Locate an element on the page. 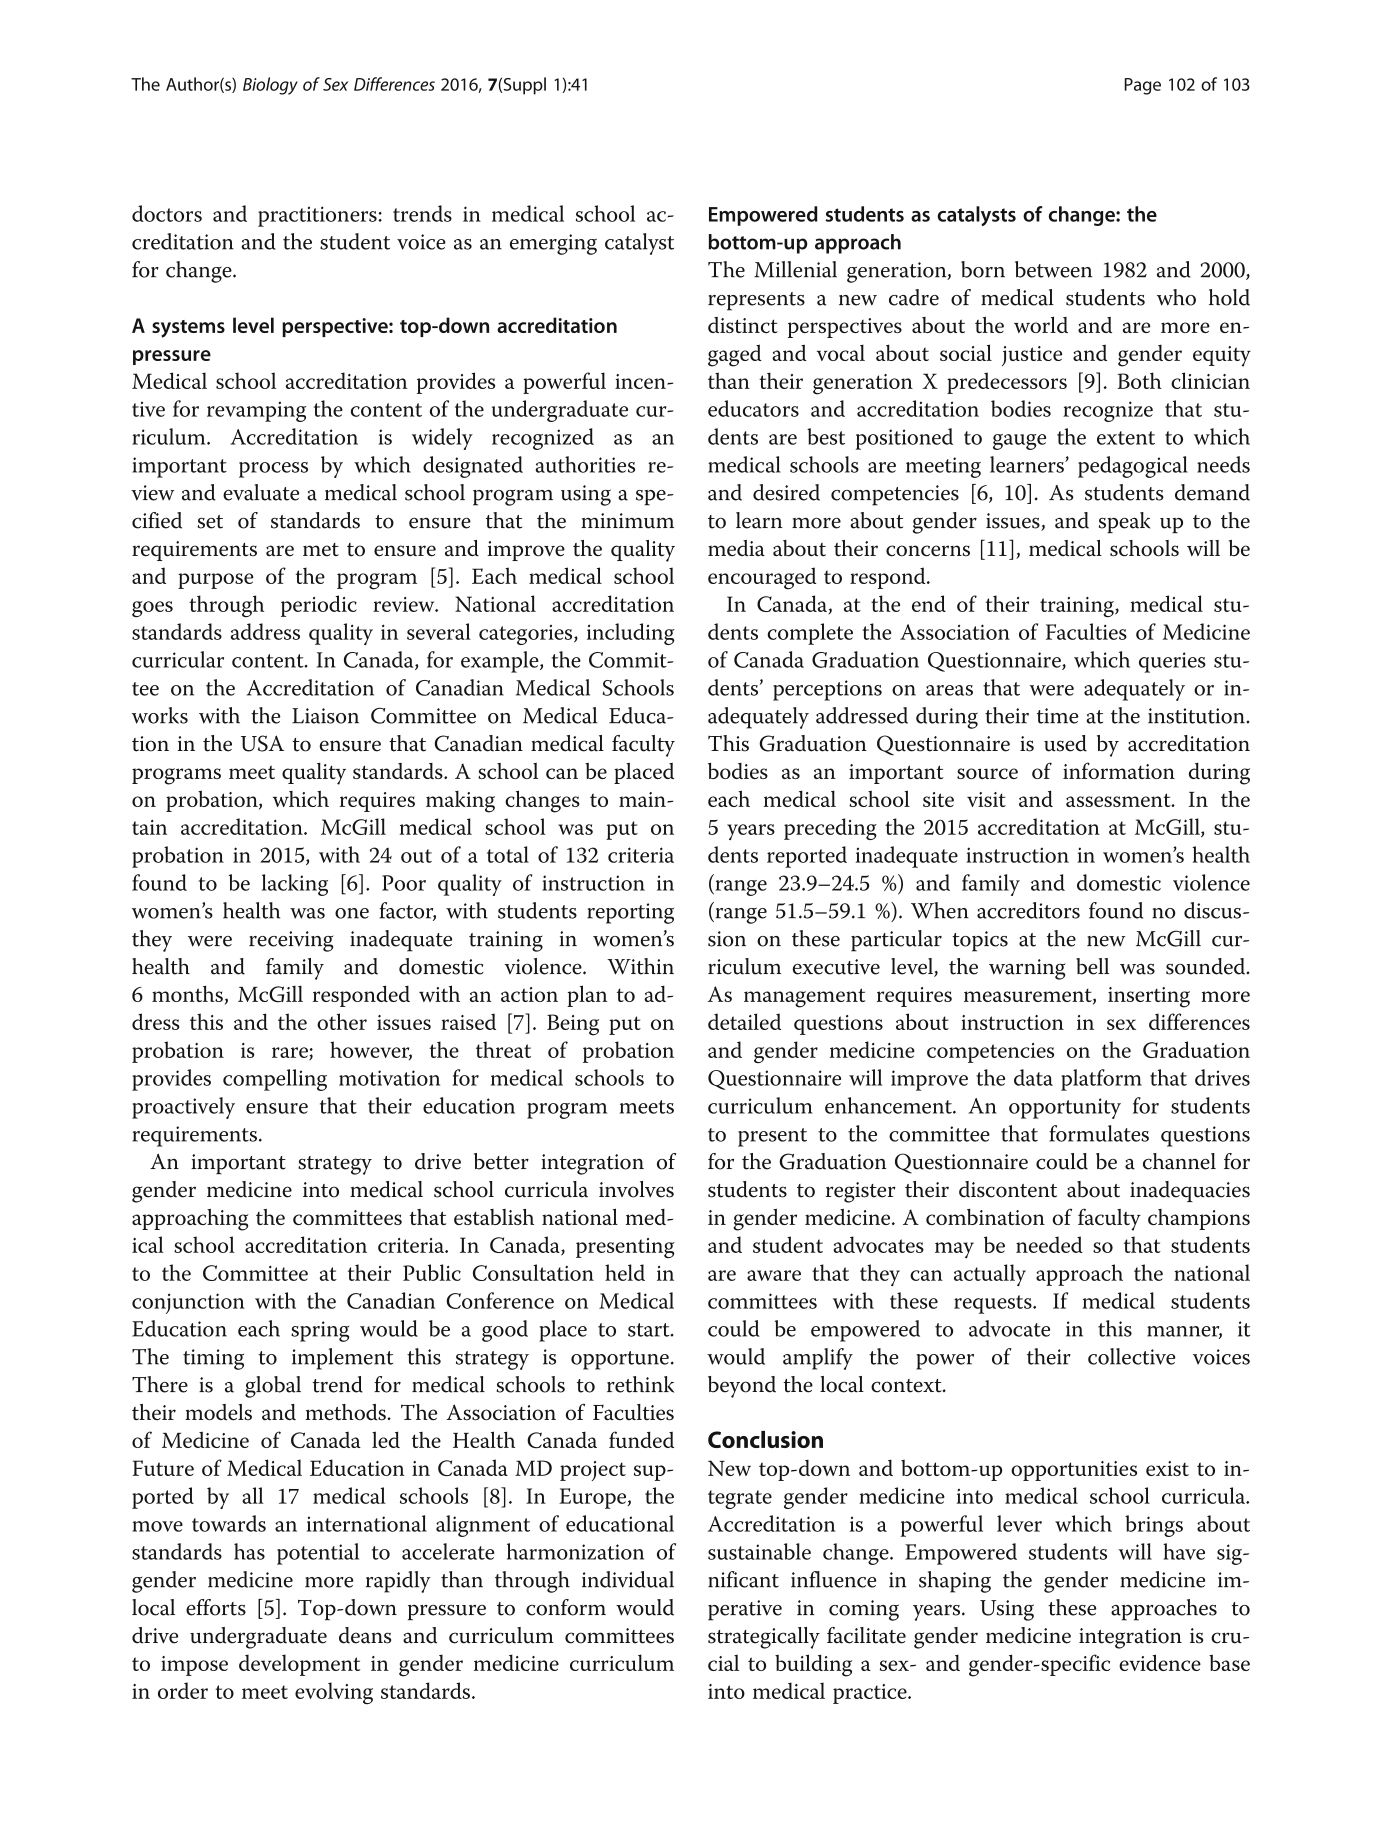 Image resolution: width=1382 pixels, height=1837 pixels. evidence is located at coordinates (1160, 1662).
